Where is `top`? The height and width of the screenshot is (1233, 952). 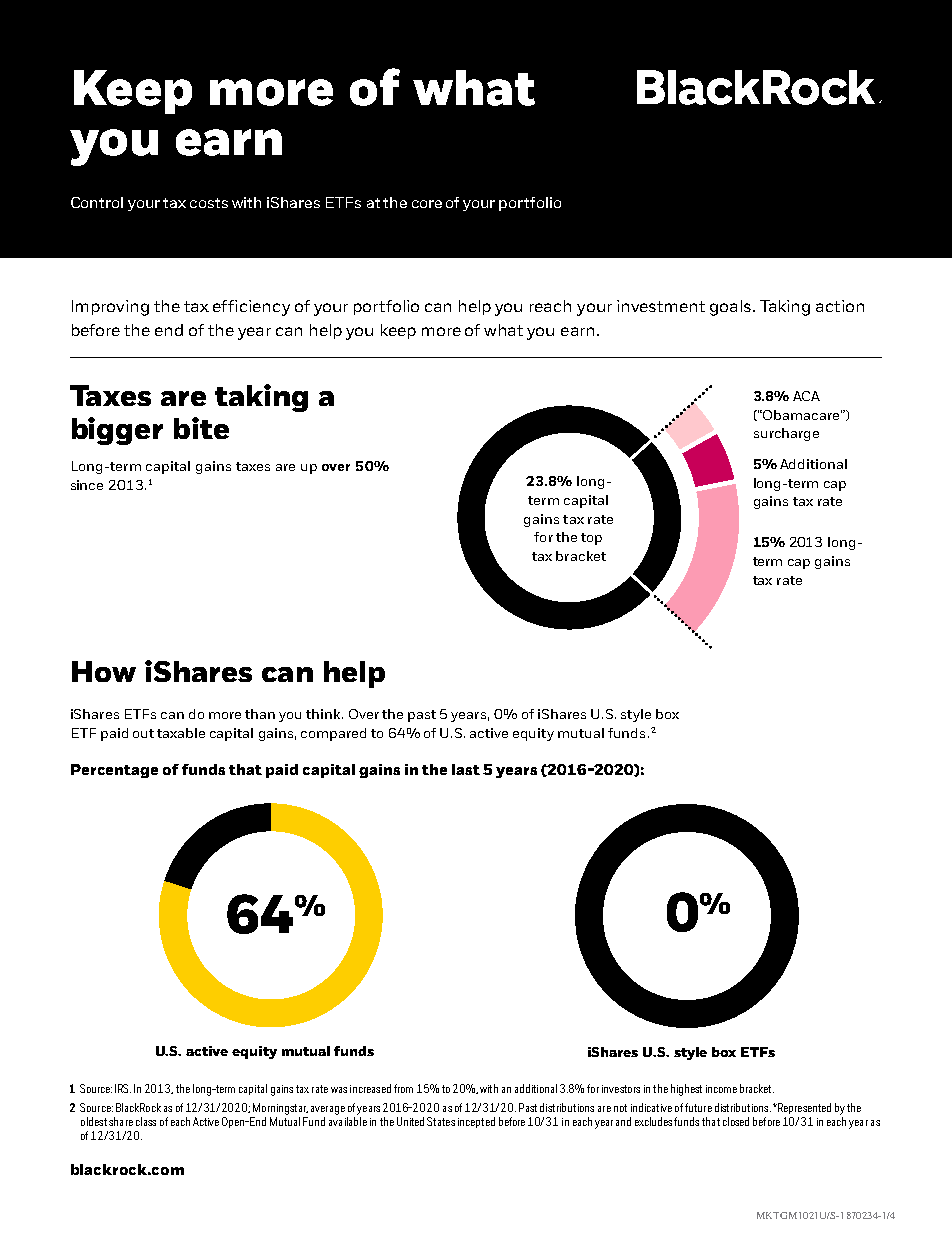 top is located at coordinates (591, 539).
